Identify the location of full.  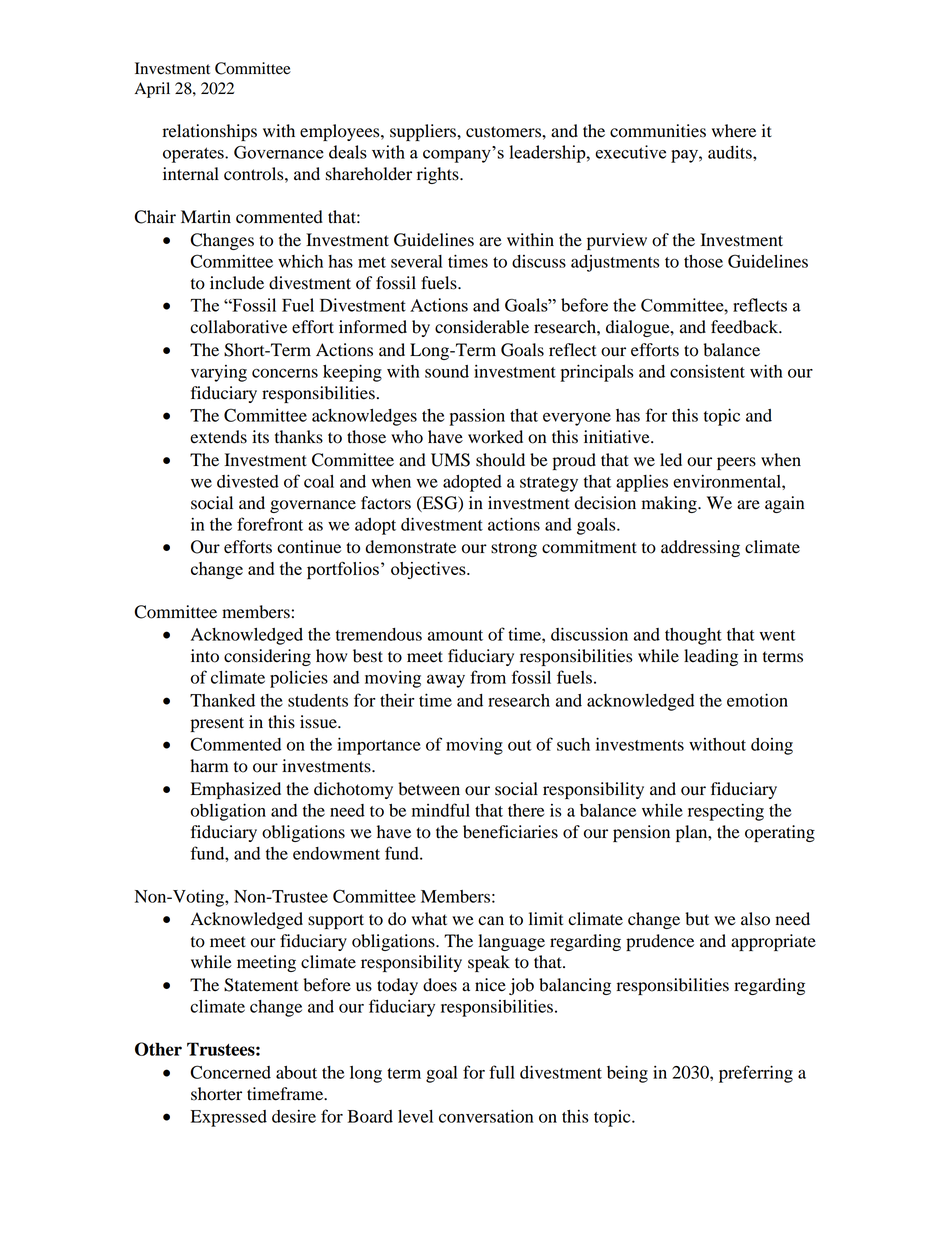
(502, 1072).
